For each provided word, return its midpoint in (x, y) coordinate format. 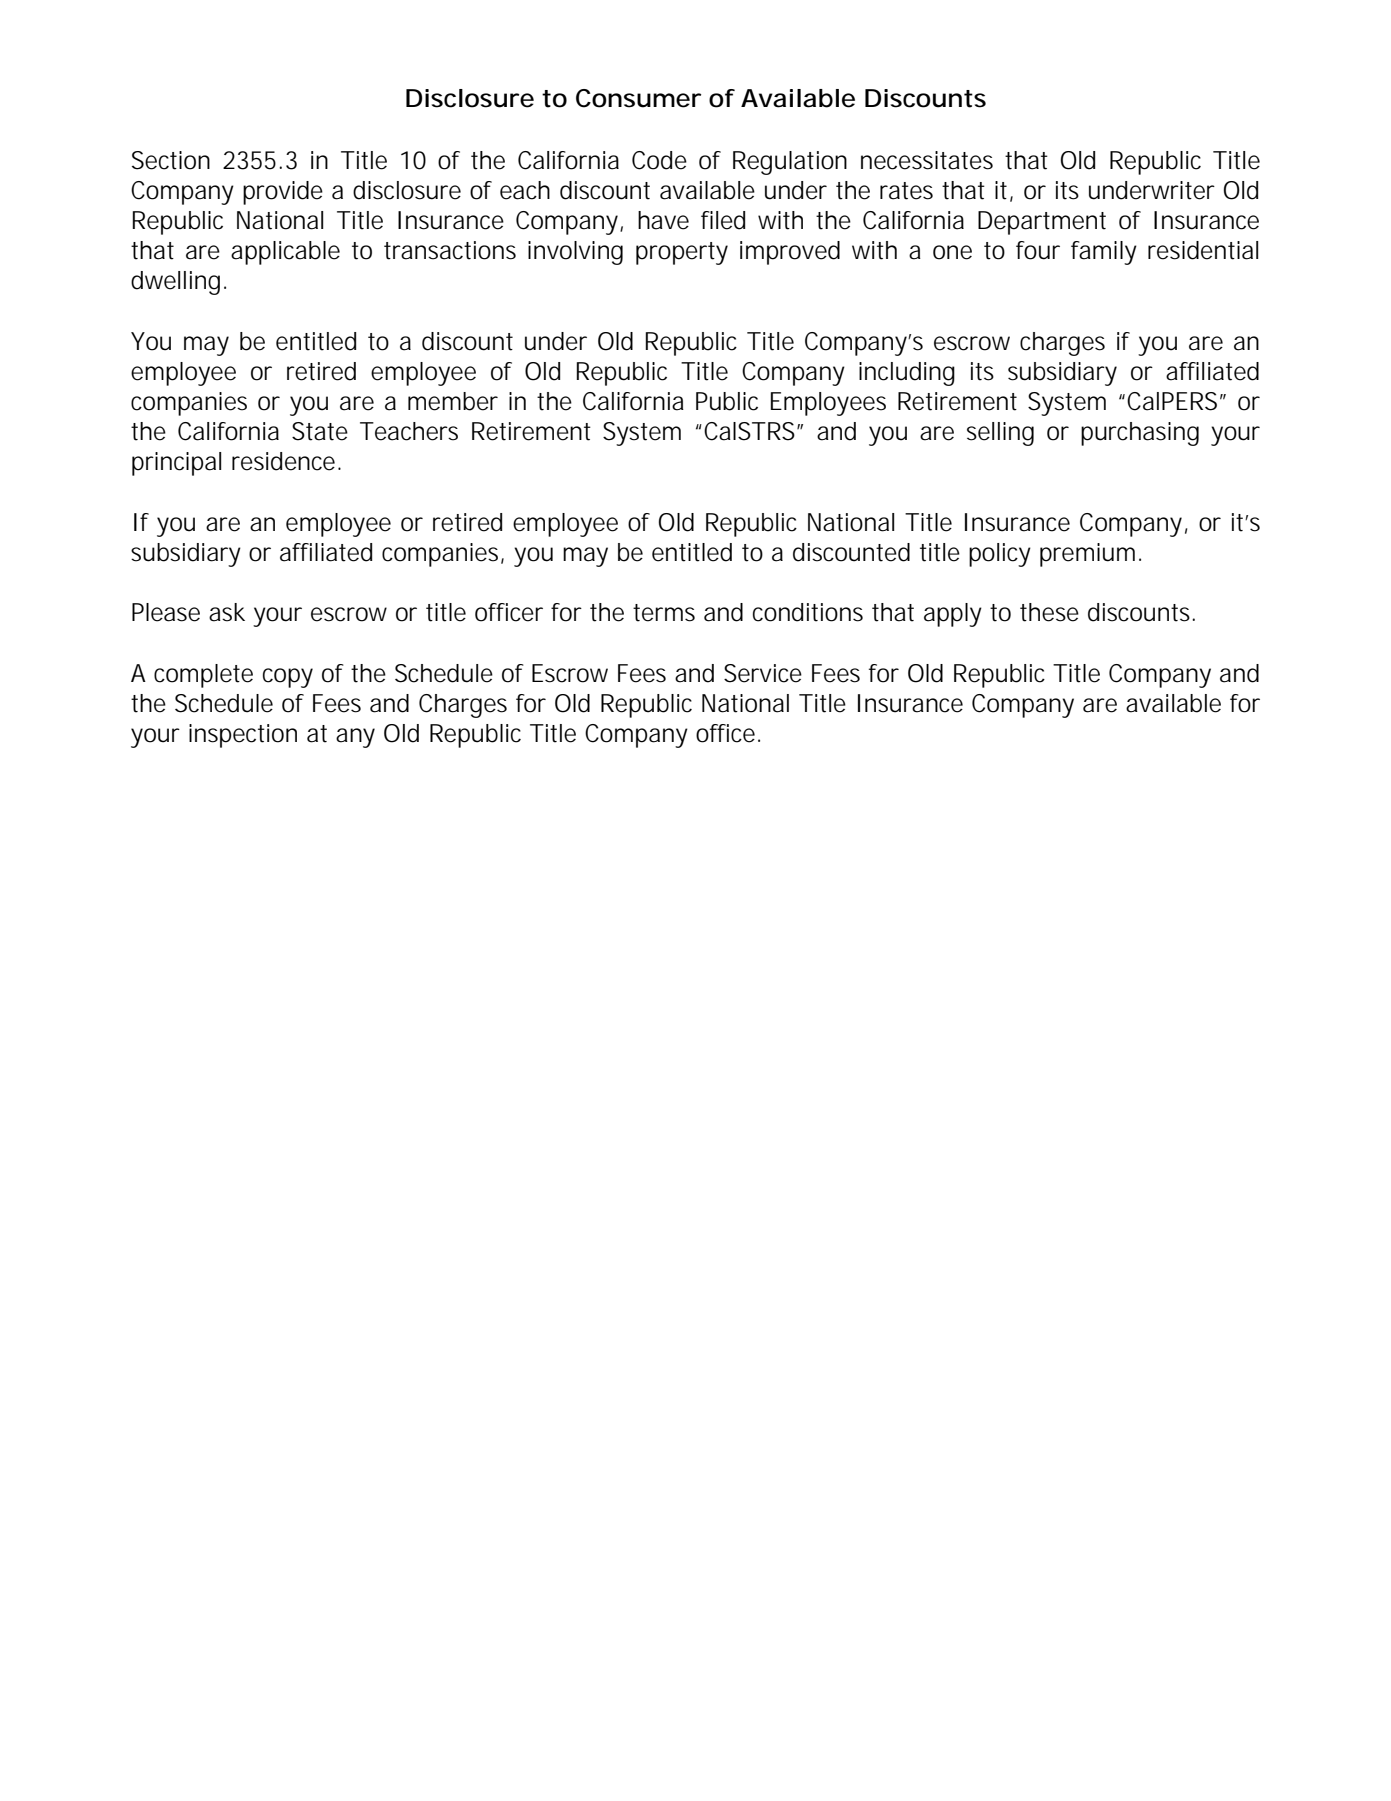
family (1104, 253)
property (682, 253)
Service (763, 673)
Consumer (638, 98)
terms (664, 613)
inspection (243, 736)
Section (171, 160)
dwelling (175, 283)
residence (283, 461)
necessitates (927, 160)
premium (1087, 555)
